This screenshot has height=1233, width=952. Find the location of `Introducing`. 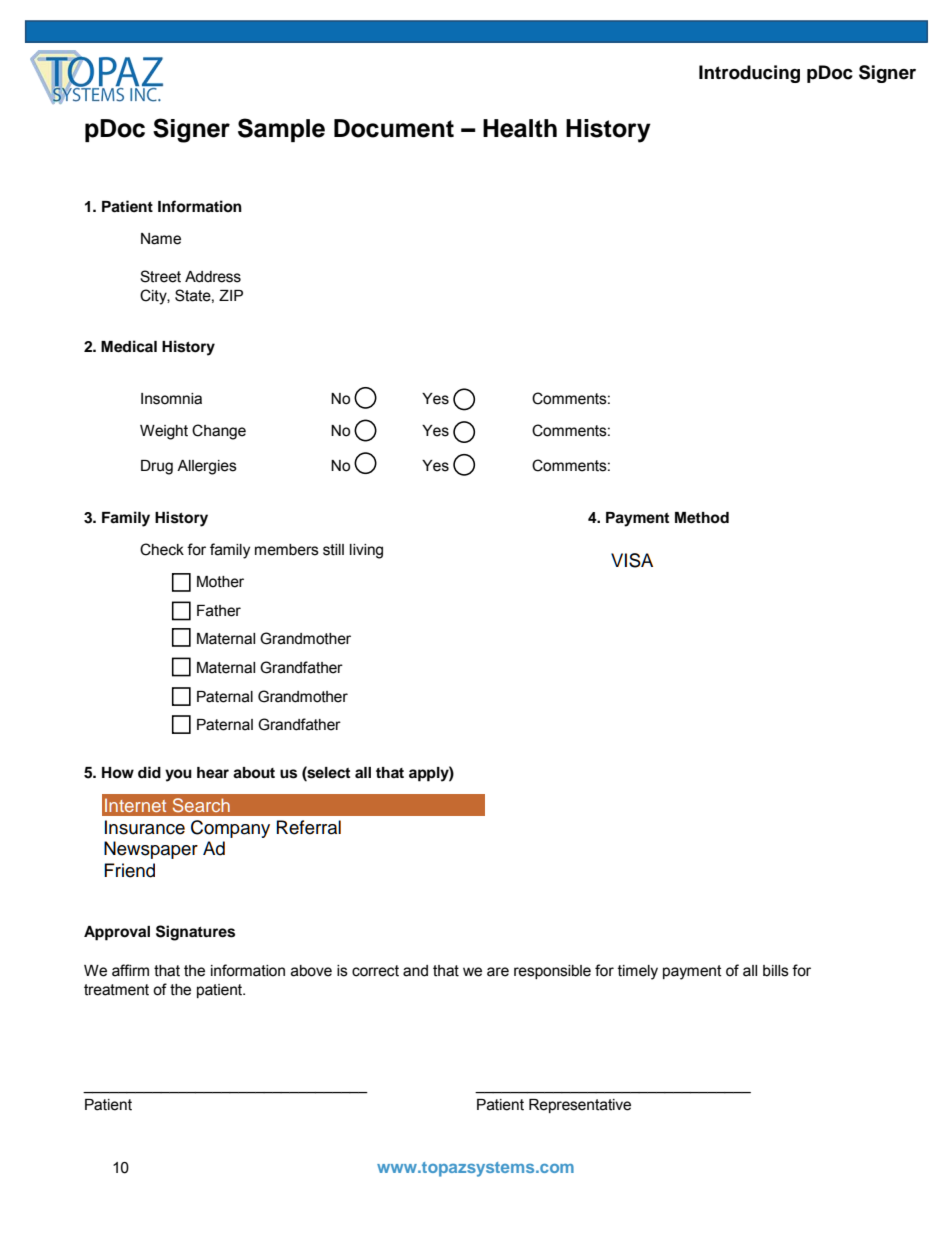

Introducing is located at coordinates (749, 74).
